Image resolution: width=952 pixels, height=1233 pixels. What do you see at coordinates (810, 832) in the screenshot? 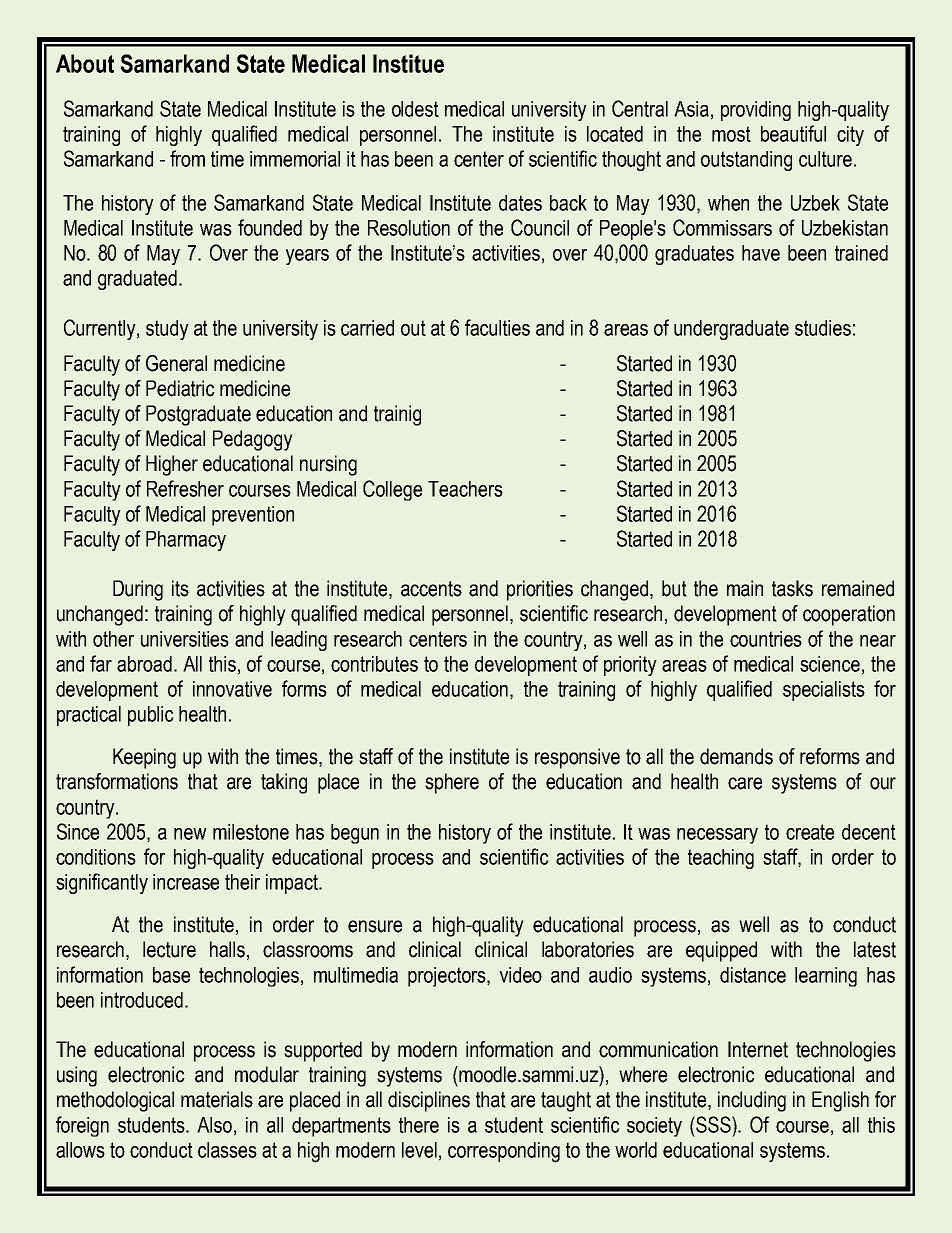
I see `create` at bounding box center [810, 832].
